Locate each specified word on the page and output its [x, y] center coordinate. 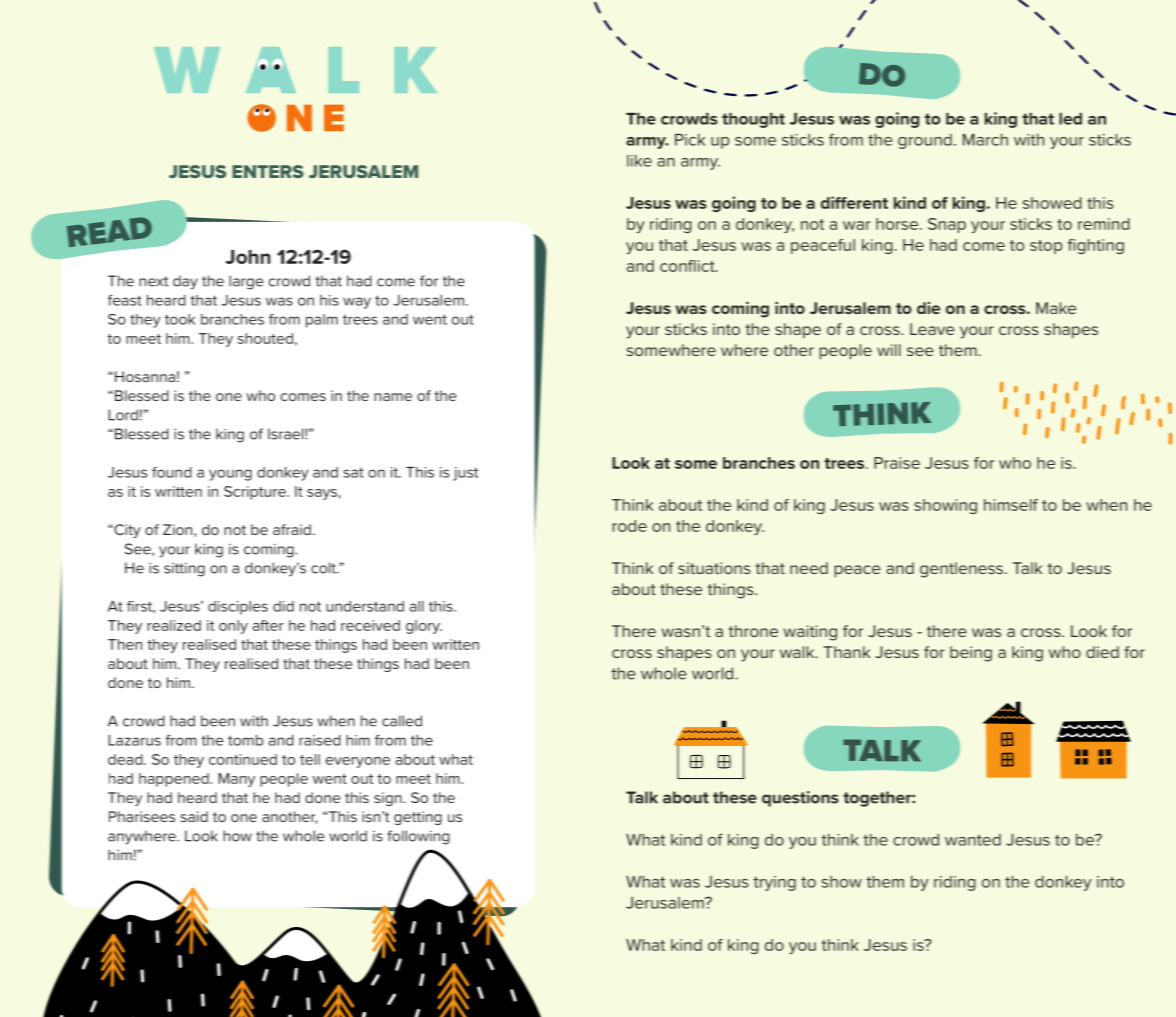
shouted [265, 338]
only [233, 627]
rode [630, 526]
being [971, 654]
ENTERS [268, 171]
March [985, 140]
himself [1011, 505]
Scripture [256, 493]
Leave [932, 329]
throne [753, 631]
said [194, 816]
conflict [688, 266]
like [639, 161]
